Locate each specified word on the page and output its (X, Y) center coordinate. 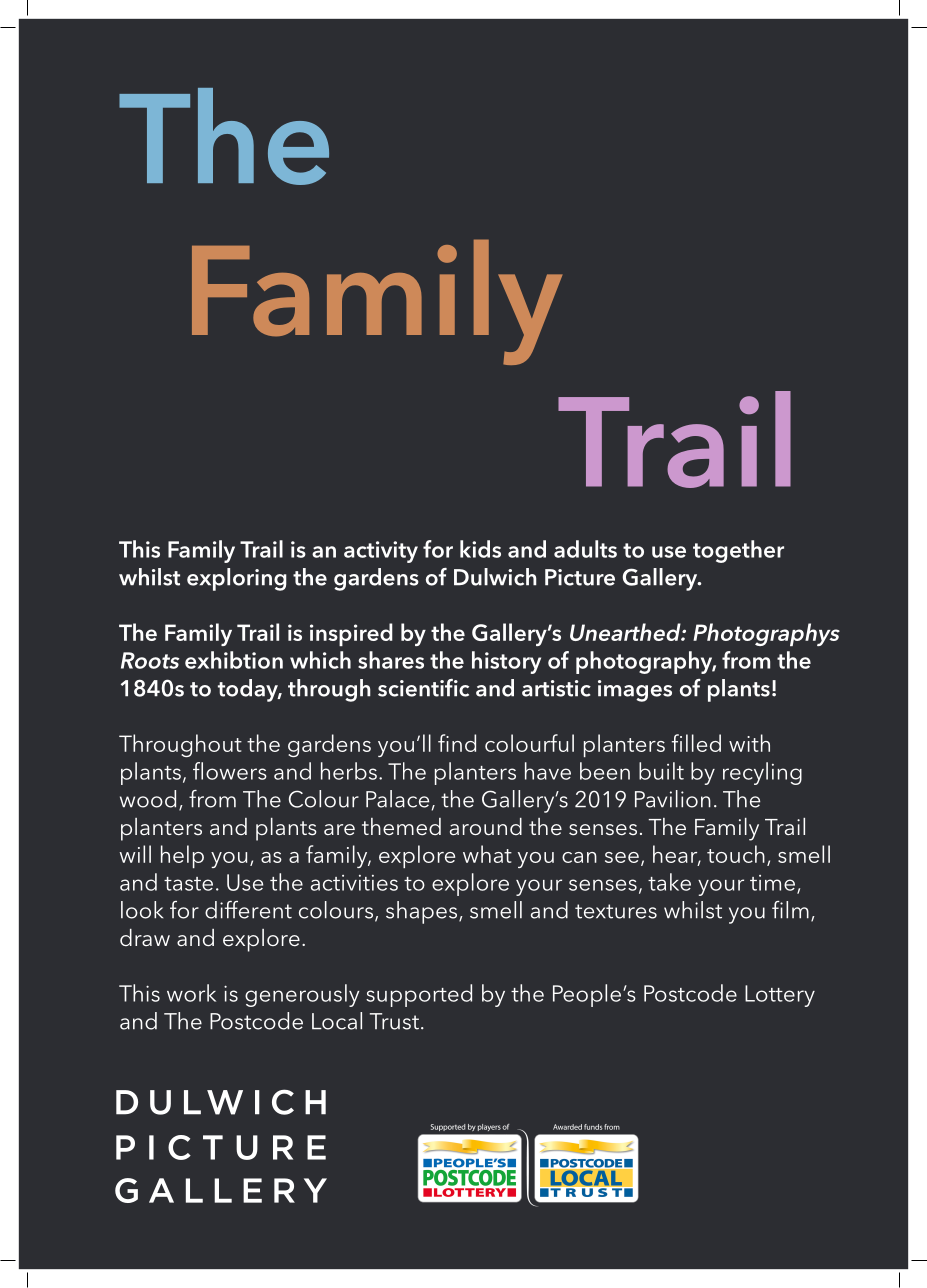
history (506, 662)
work (191, 993)
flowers (230, 771)
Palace (397, 799)
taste (188, 884)
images (635, 691)
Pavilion (673, 799)
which (320, 660)
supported (419, 995)
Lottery (780, 996)
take (669, 882)
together (738, 551)
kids (480, 549)
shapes (423, 912)
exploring (237, 579)
